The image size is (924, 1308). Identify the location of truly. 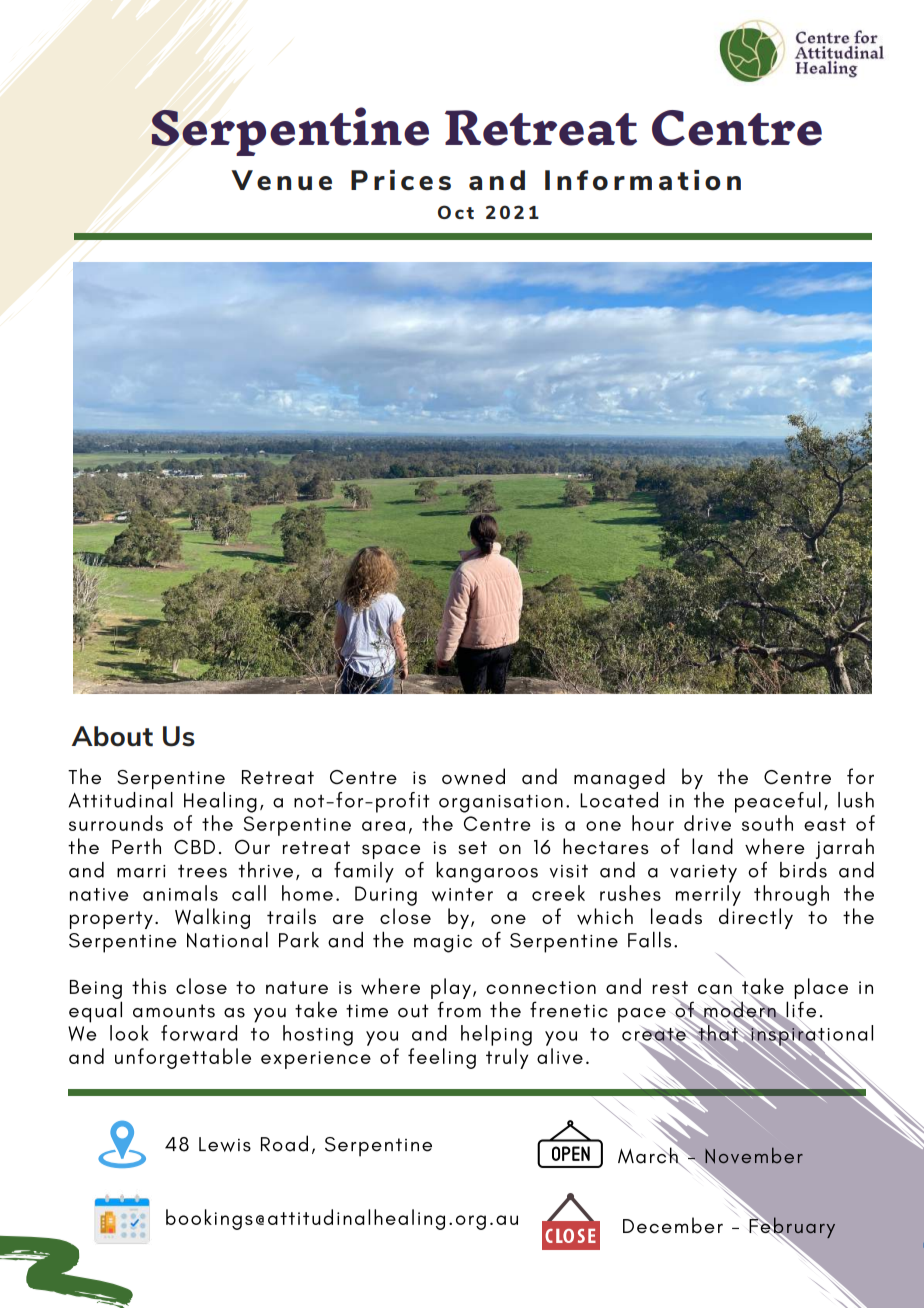
(507, 1058).
